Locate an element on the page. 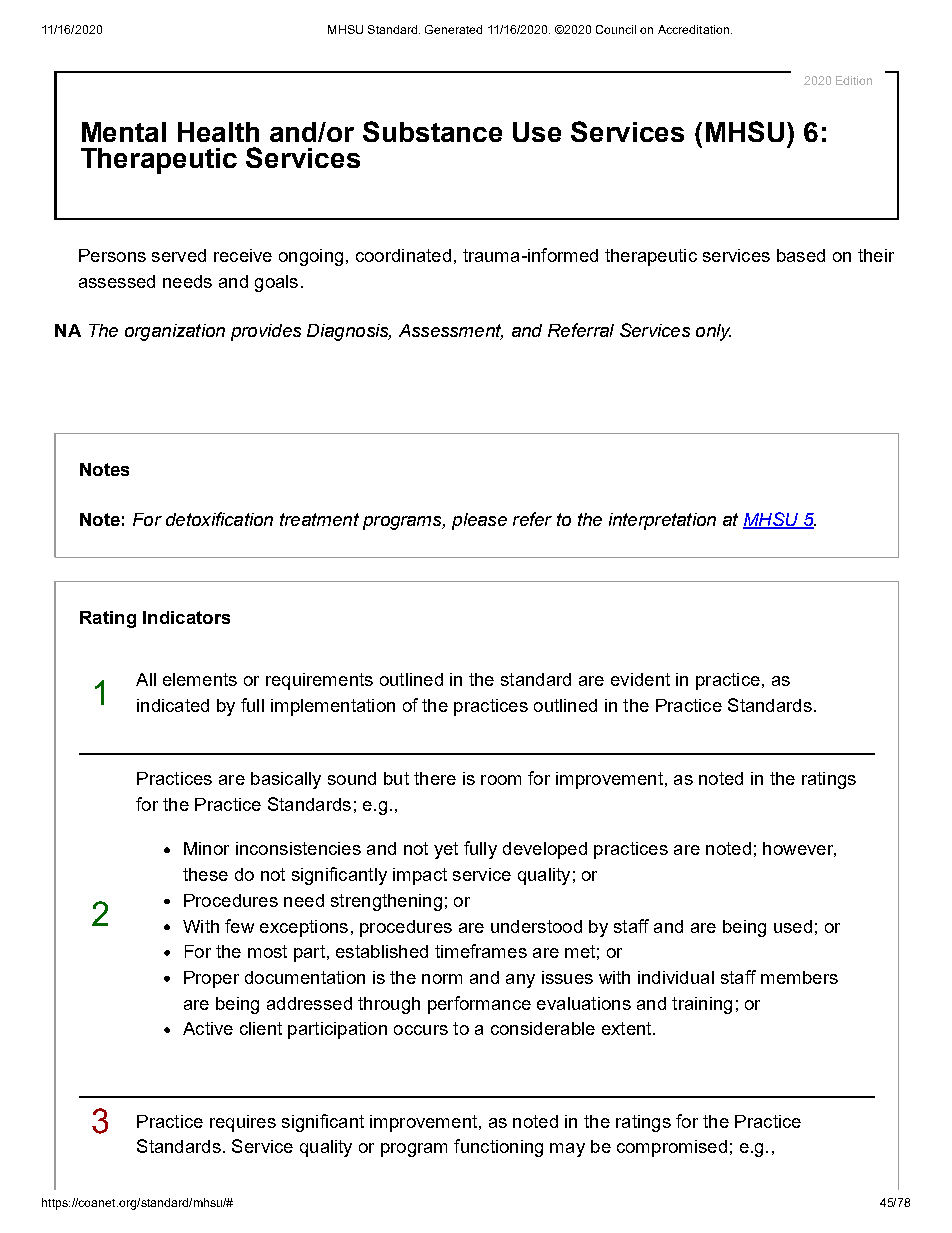  basically is located at coordinates (286, 780).
